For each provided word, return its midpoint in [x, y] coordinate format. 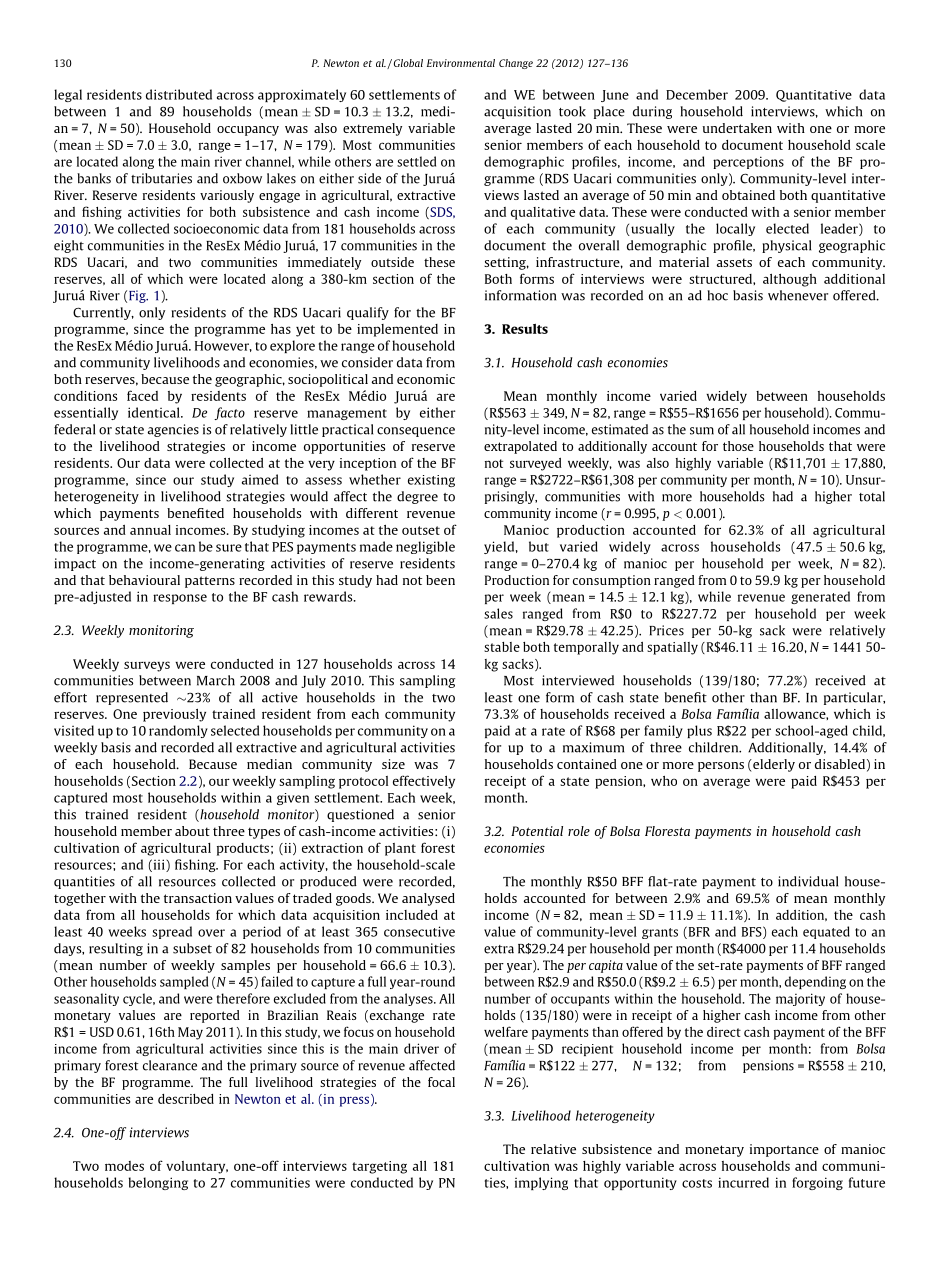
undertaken [737, 128]
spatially [672, 648]
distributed [179, 94]
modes [124, 1166]
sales [498, 613]
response [180, 599]
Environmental [461, 63]
